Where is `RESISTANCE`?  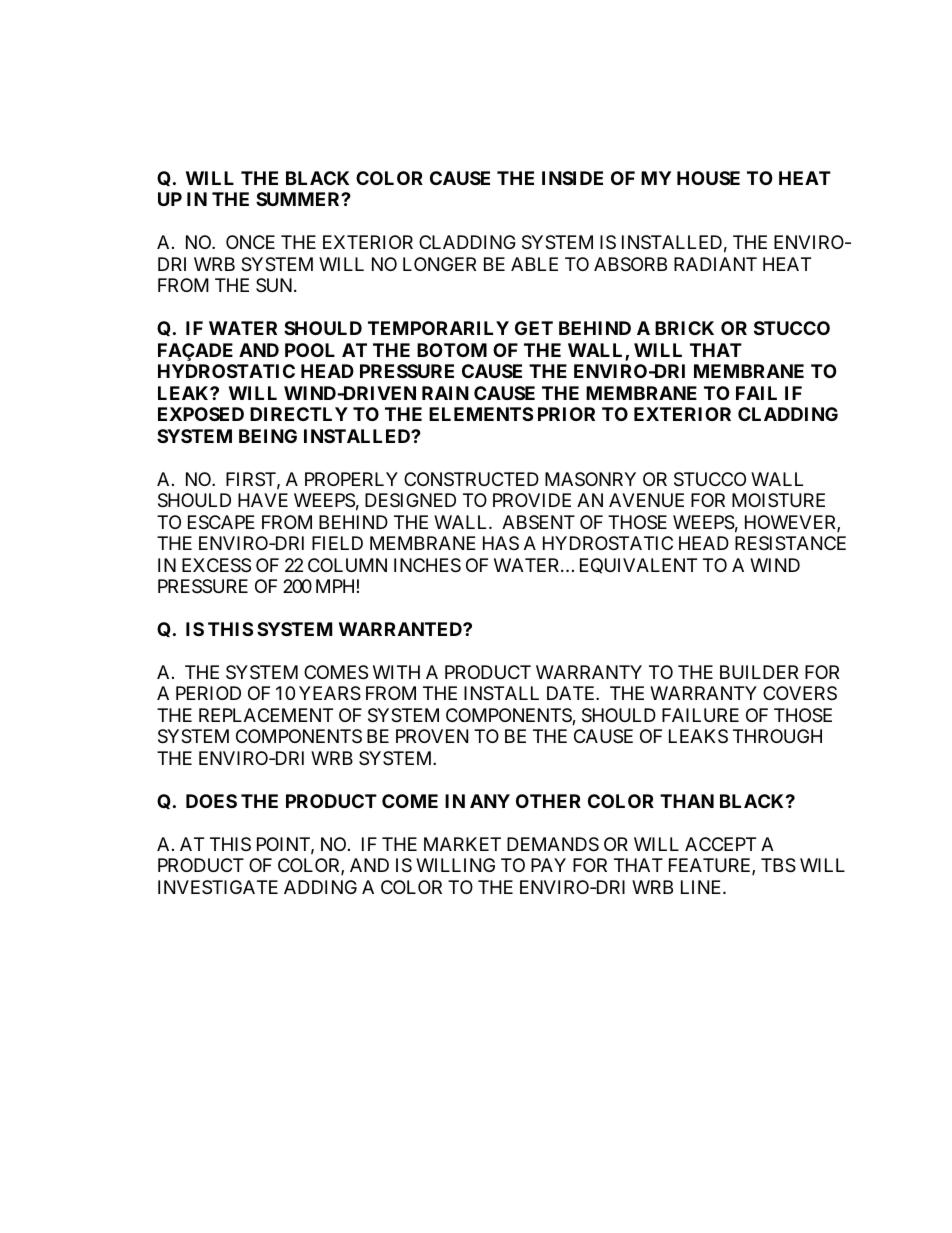 RESISTANCE is located at coordinates (790, 543).
